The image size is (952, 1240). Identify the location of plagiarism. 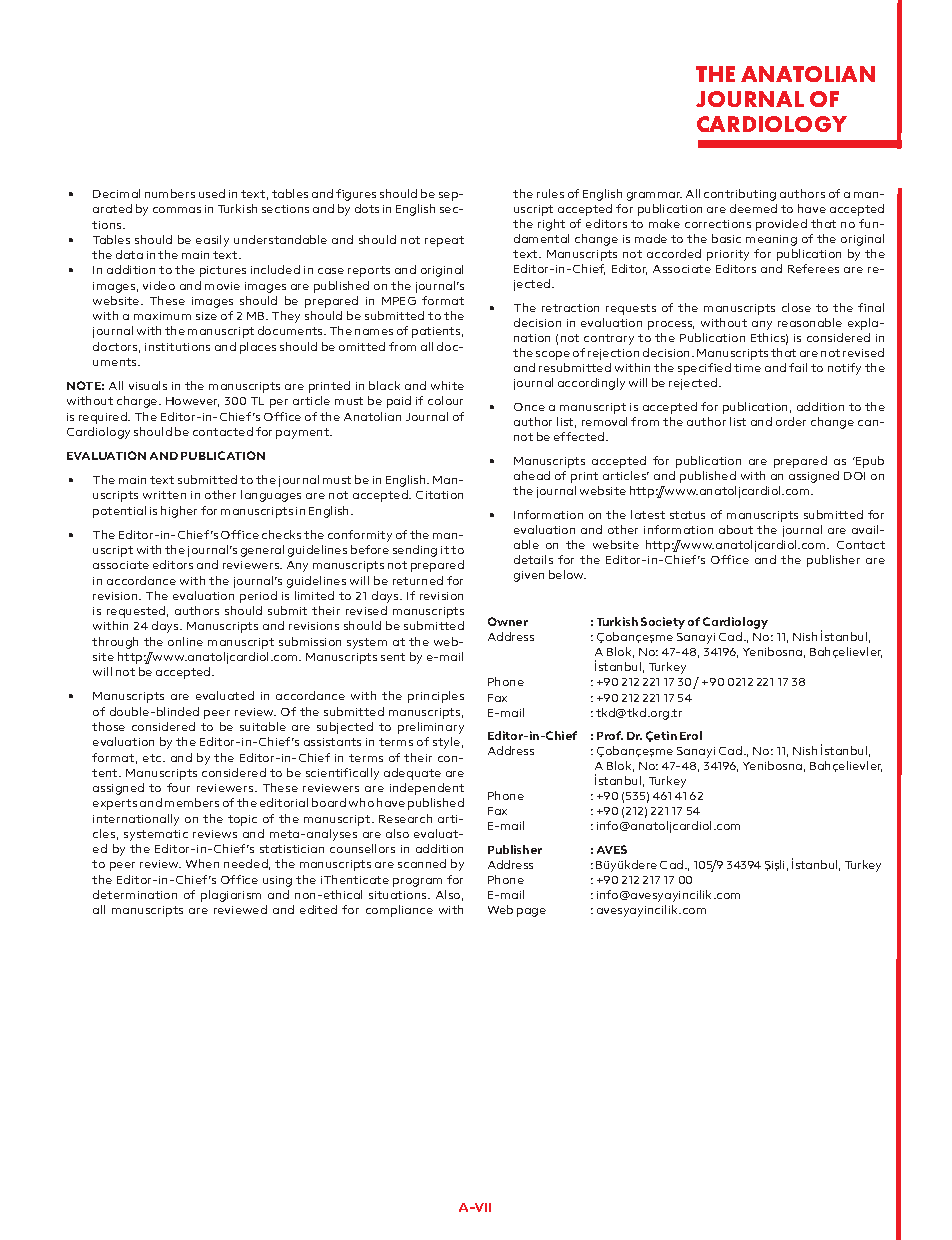
(231, 896).
